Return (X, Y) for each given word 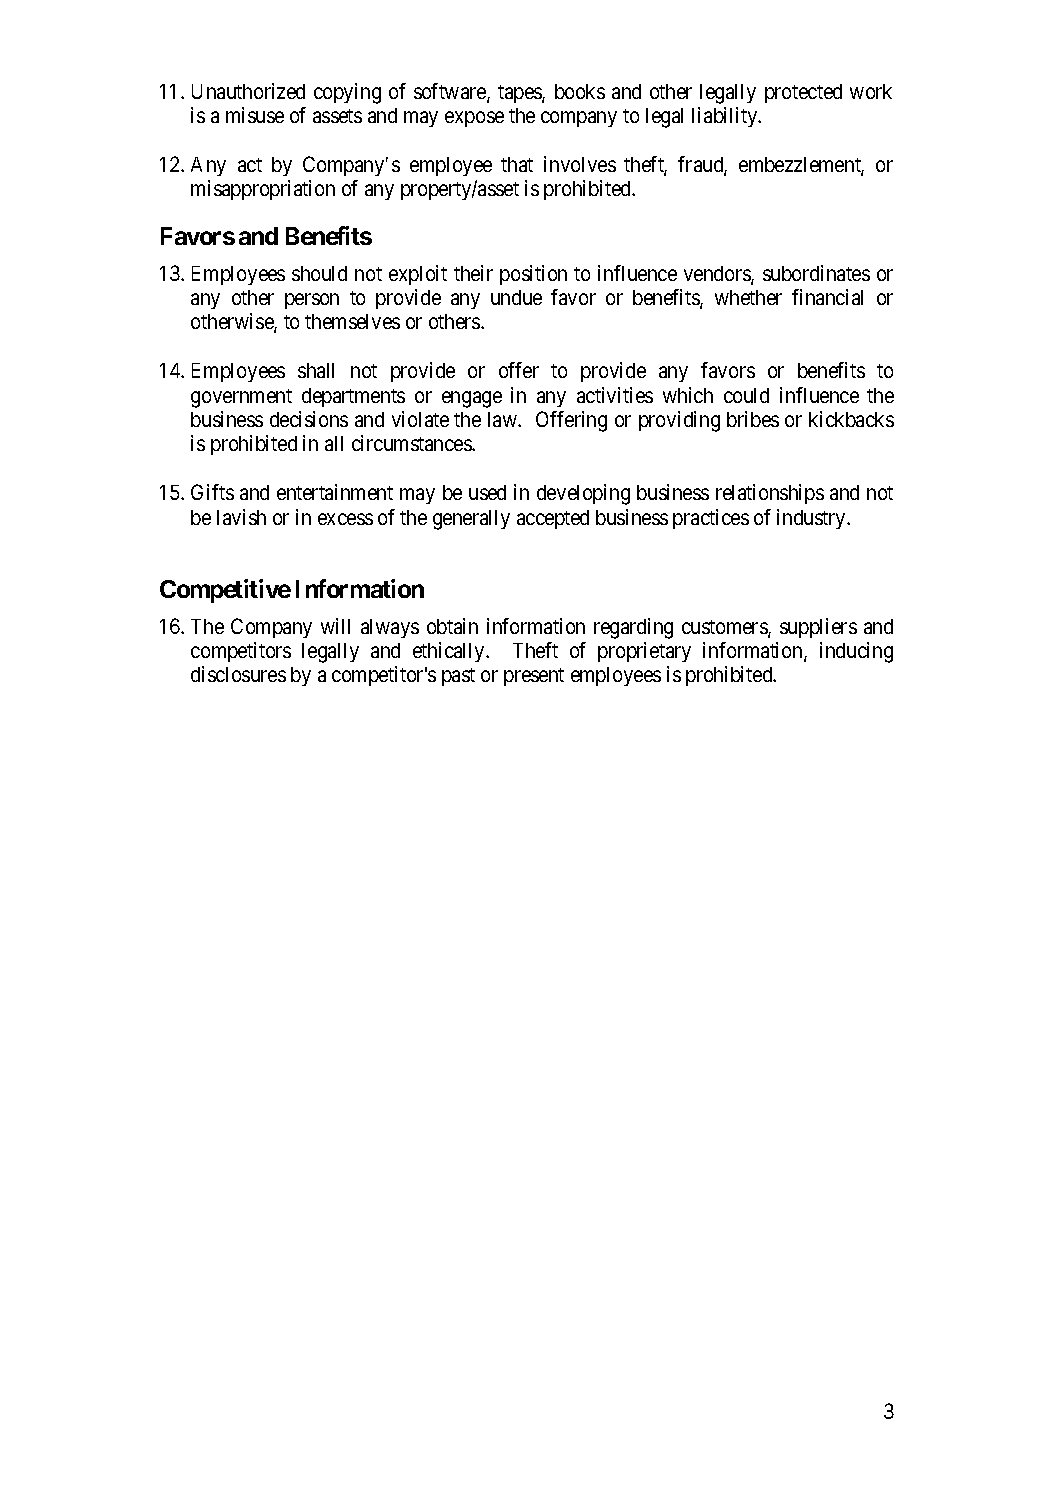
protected (803, 93)
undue (516, 297)
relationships (770, 494)
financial (827, 297)
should (319, 273)
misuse (255, 115)
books (580, 91)
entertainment (335, 492)
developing (583, 494)
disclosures (238, 674)
